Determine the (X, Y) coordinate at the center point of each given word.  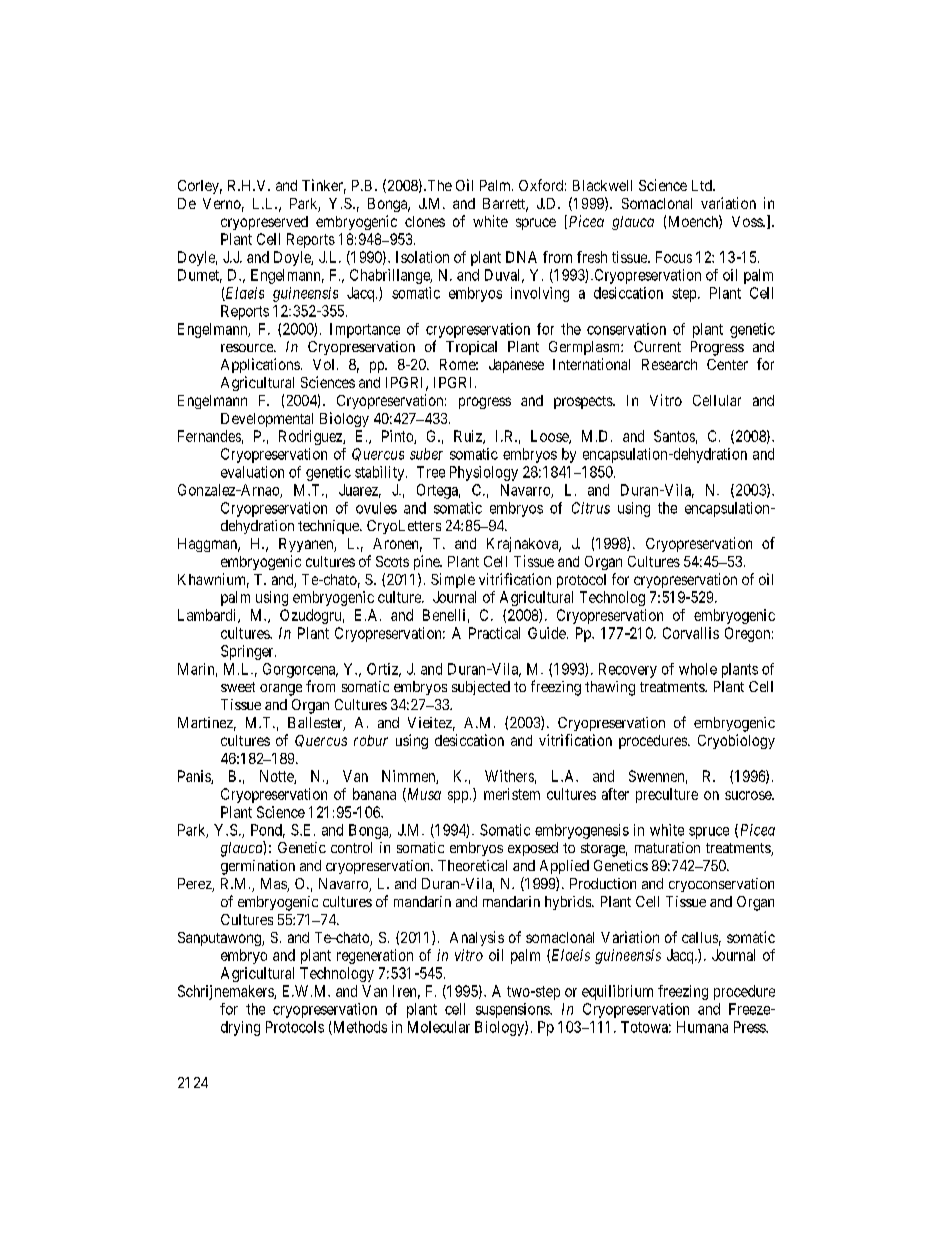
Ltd (703, 185)
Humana (702, 1027)
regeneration (375, 956)
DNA (521, 257)
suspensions (513, 1010)
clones (425, 221)
